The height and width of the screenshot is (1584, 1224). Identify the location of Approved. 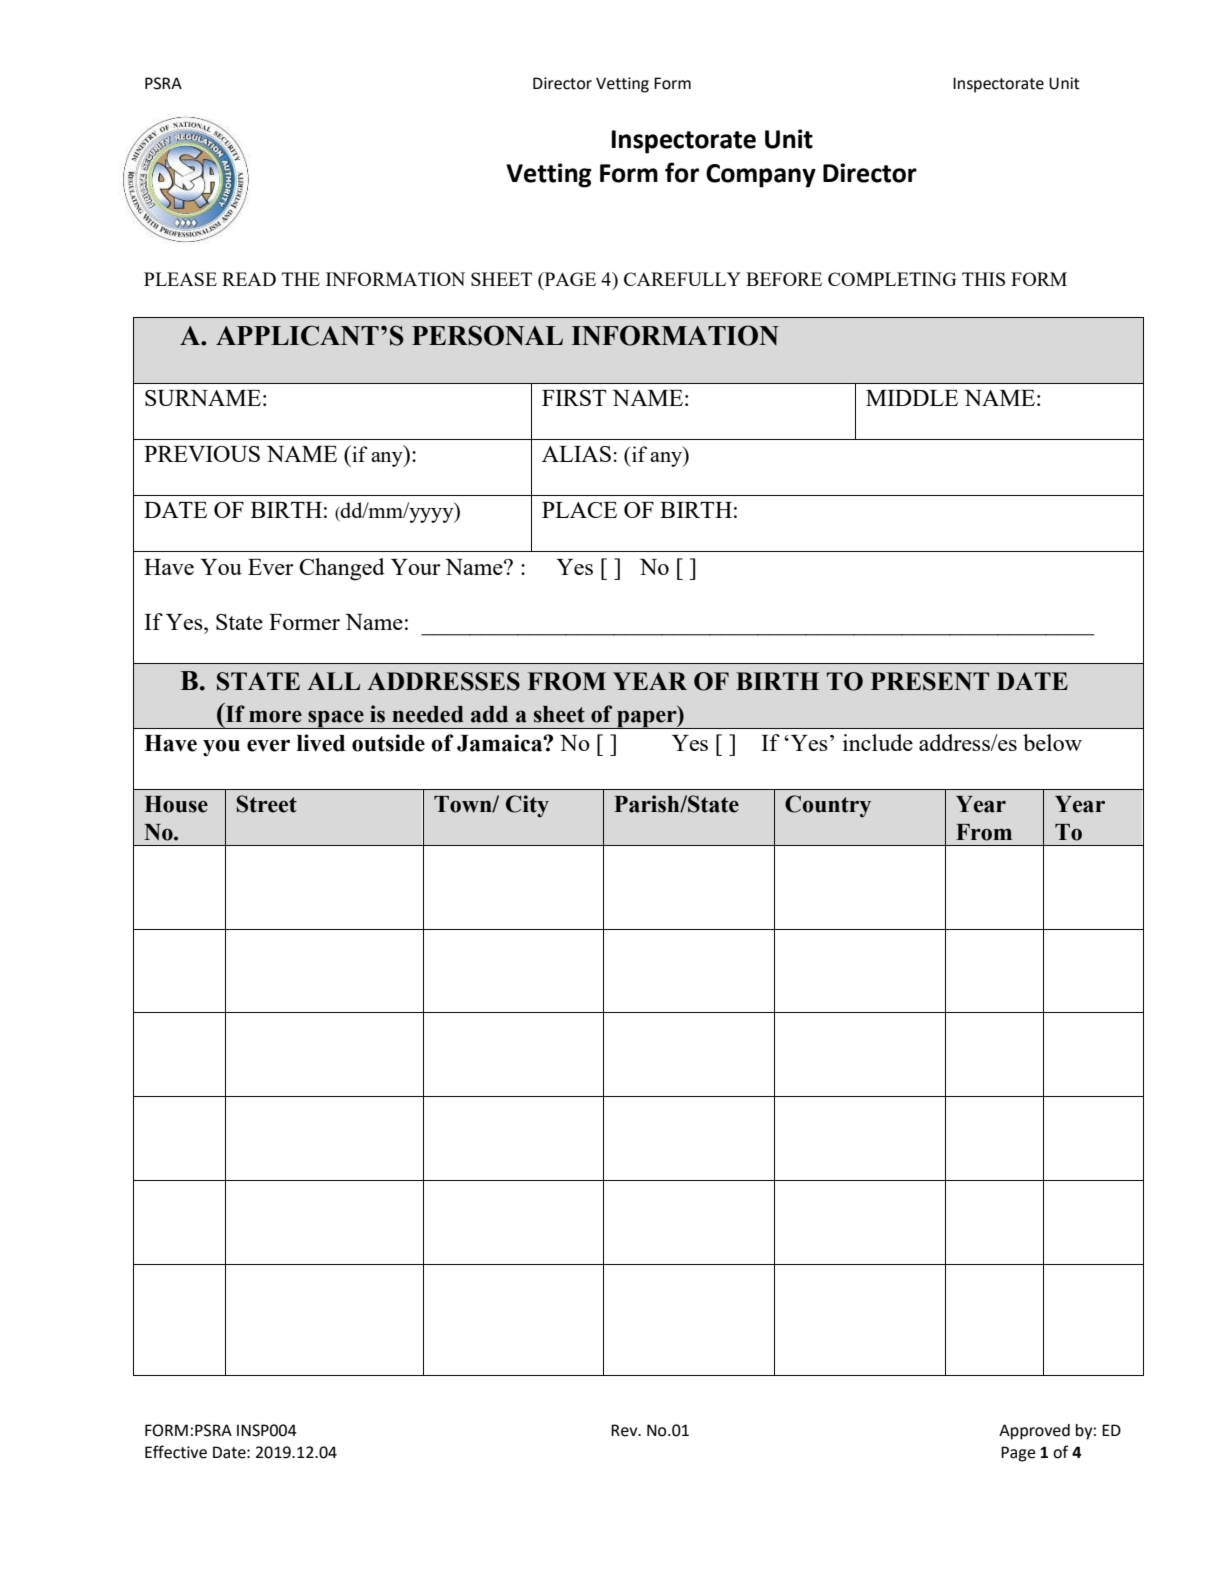
(1034, 1432).
